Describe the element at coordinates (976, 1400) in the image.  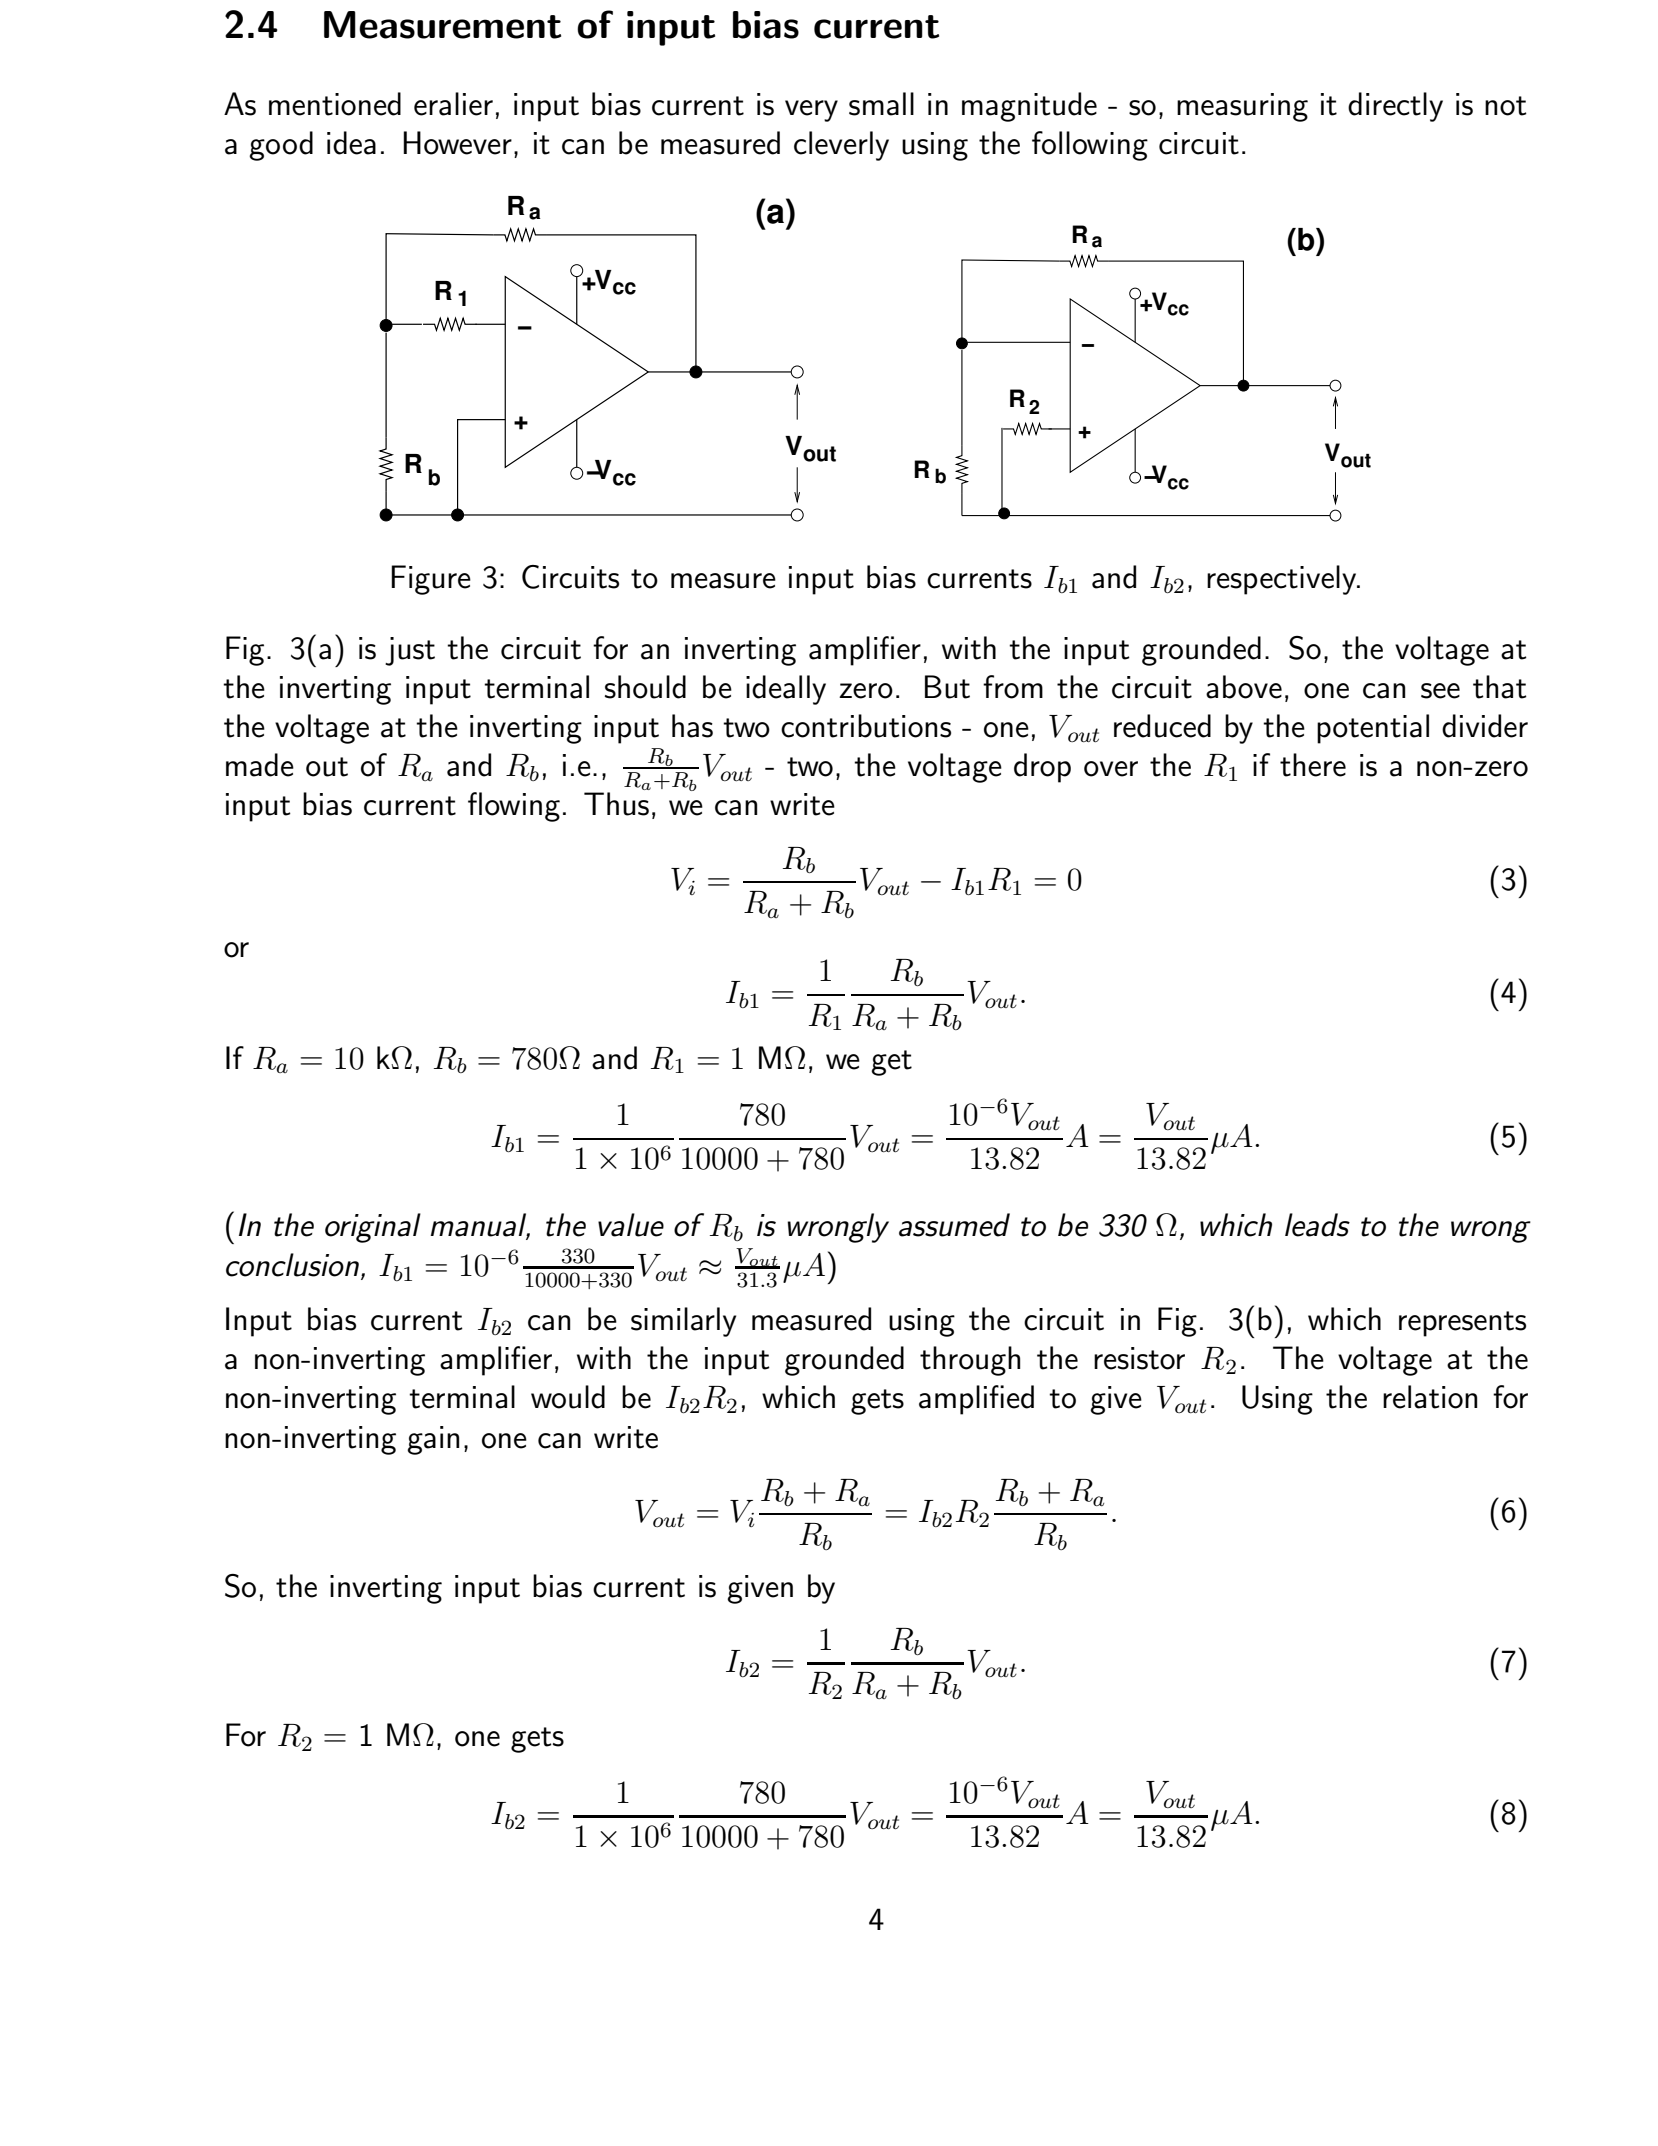
I see `amplified` at that location.
